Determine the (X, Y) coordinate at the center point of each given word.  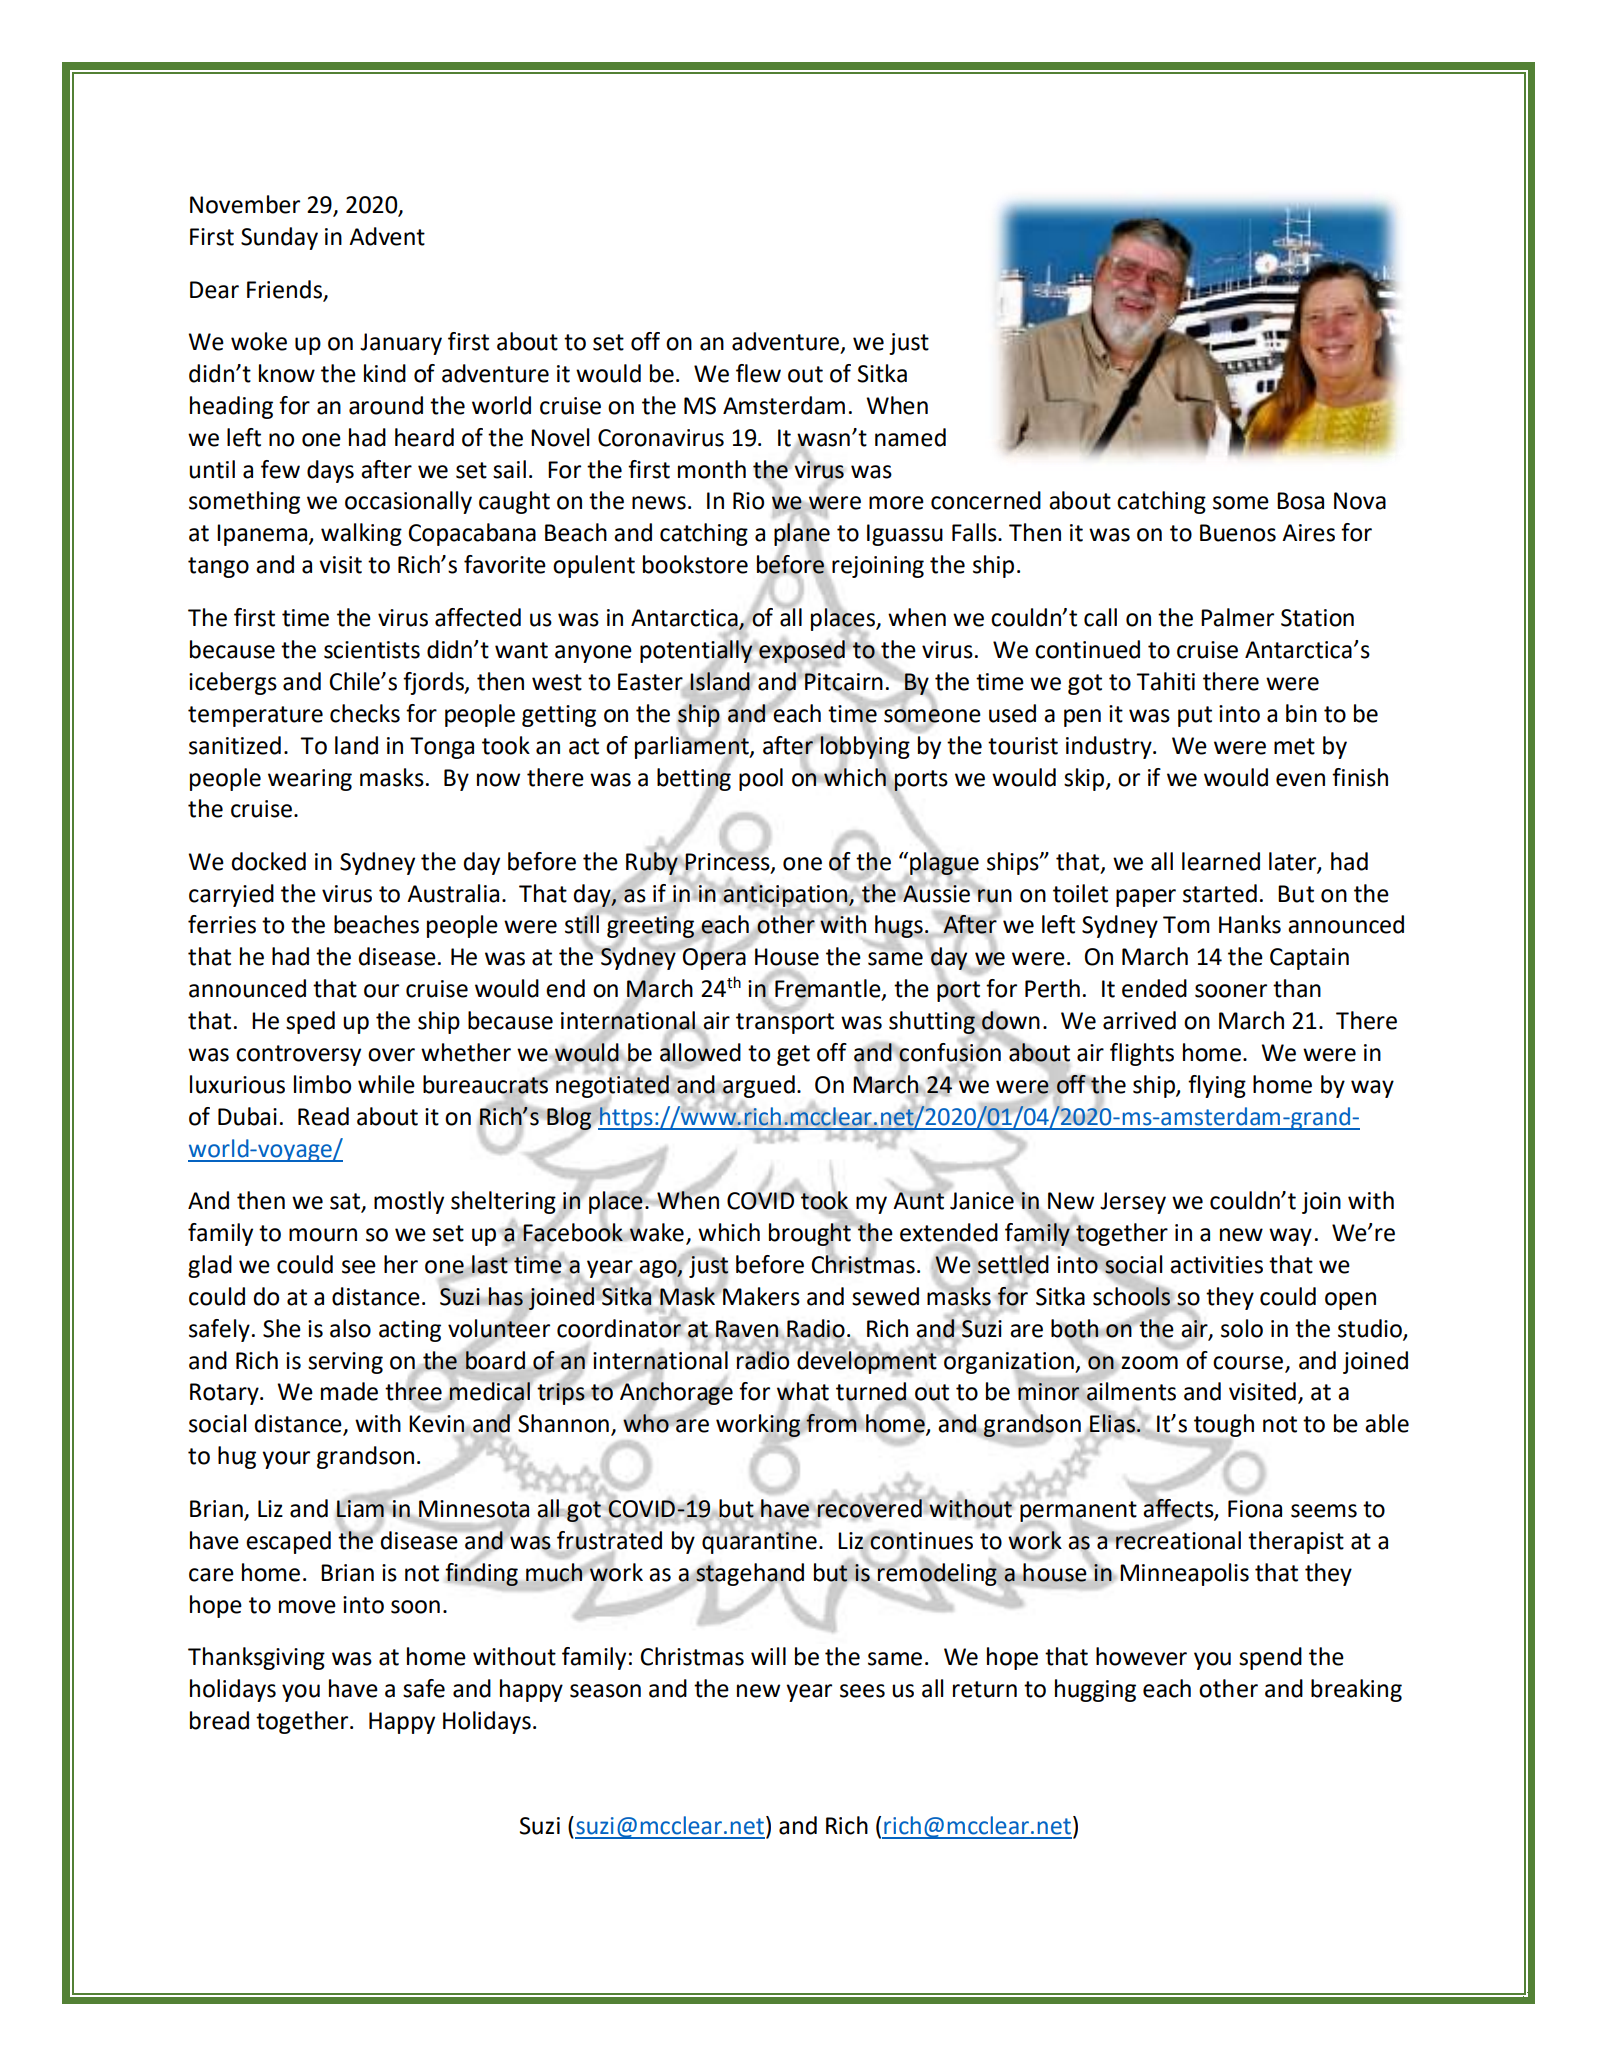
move (307, 1607)
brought (811, 1235)
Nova (1360, 501)
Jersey (1133, 1203)
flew (758, 373)
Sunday (279, 238)
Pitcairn (843, 681)
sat (346, 1202)
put (1195, 716)
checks (365, 713)
